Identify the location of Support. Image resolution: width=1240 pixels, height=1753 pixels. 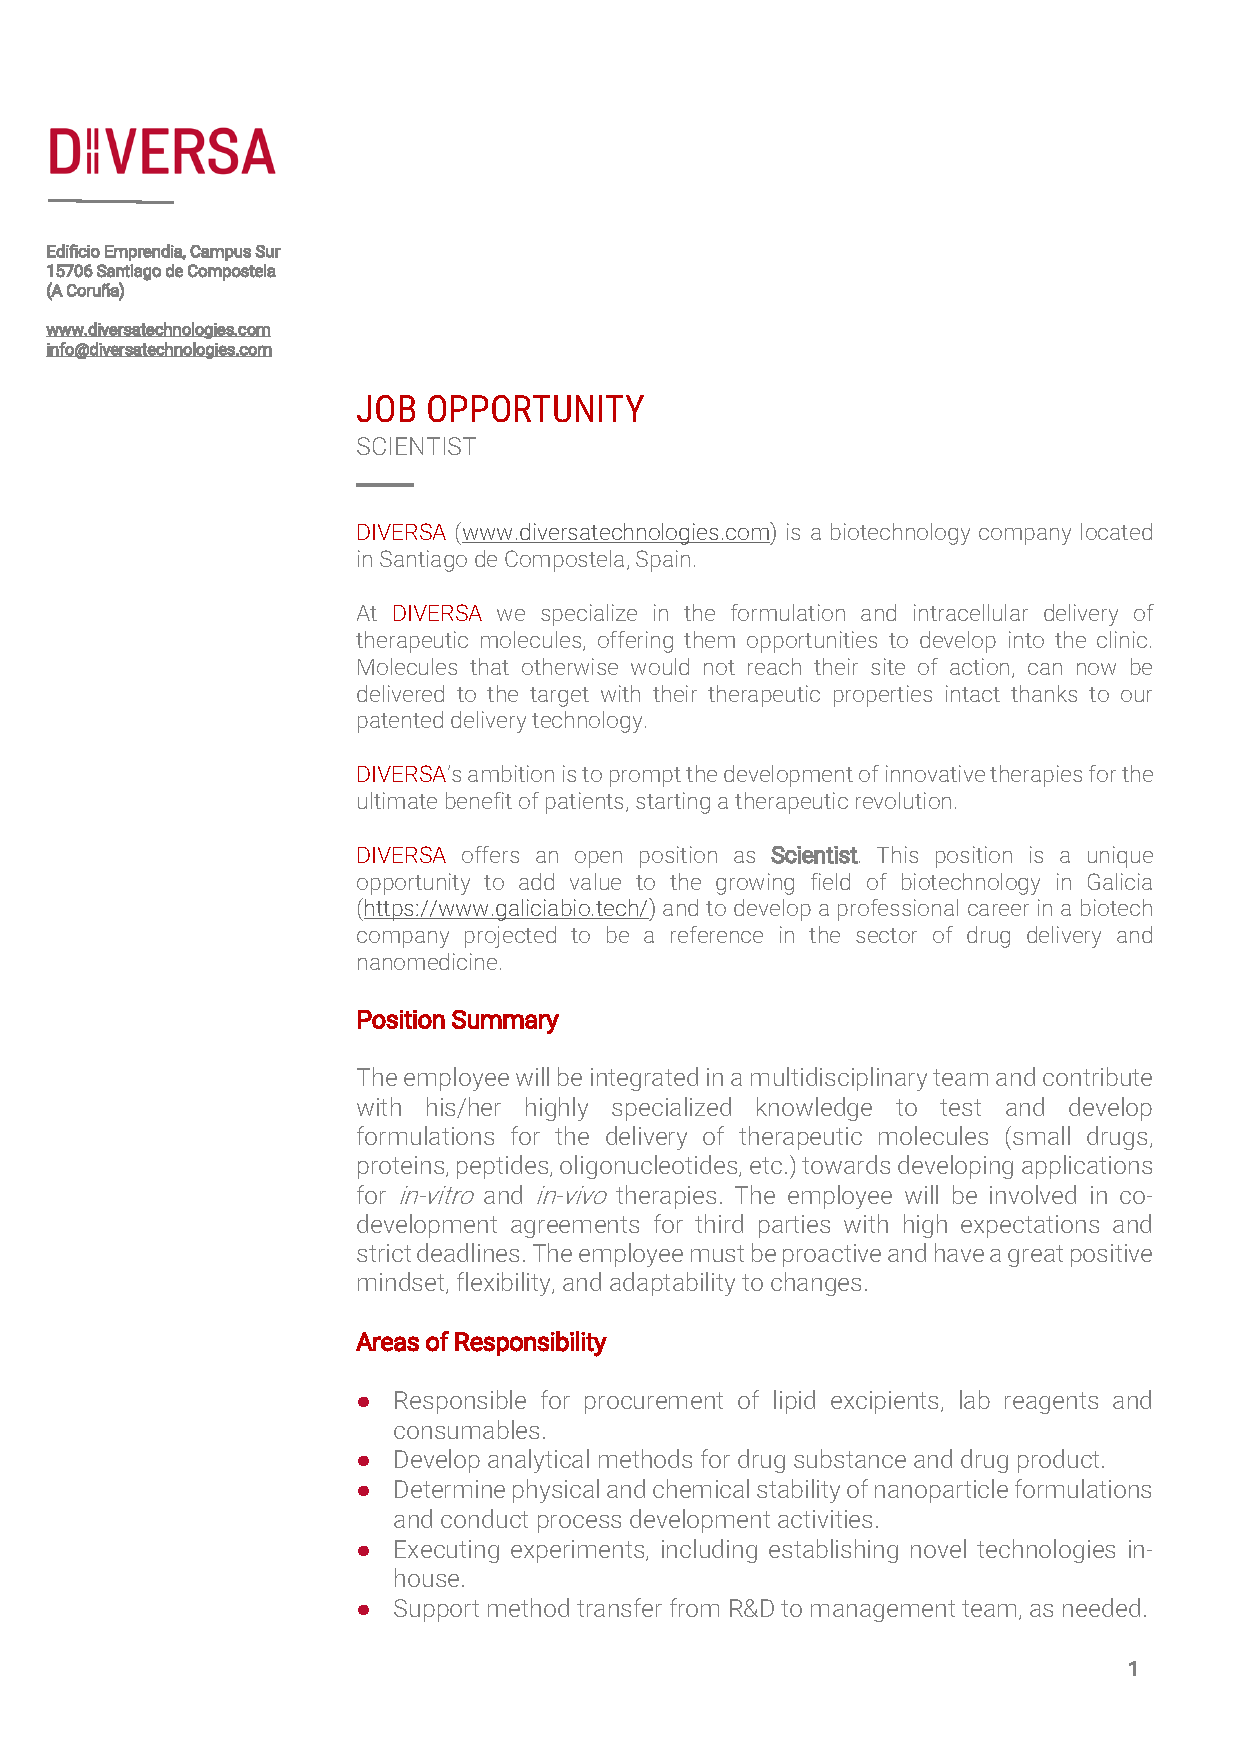
(436, 1610).
